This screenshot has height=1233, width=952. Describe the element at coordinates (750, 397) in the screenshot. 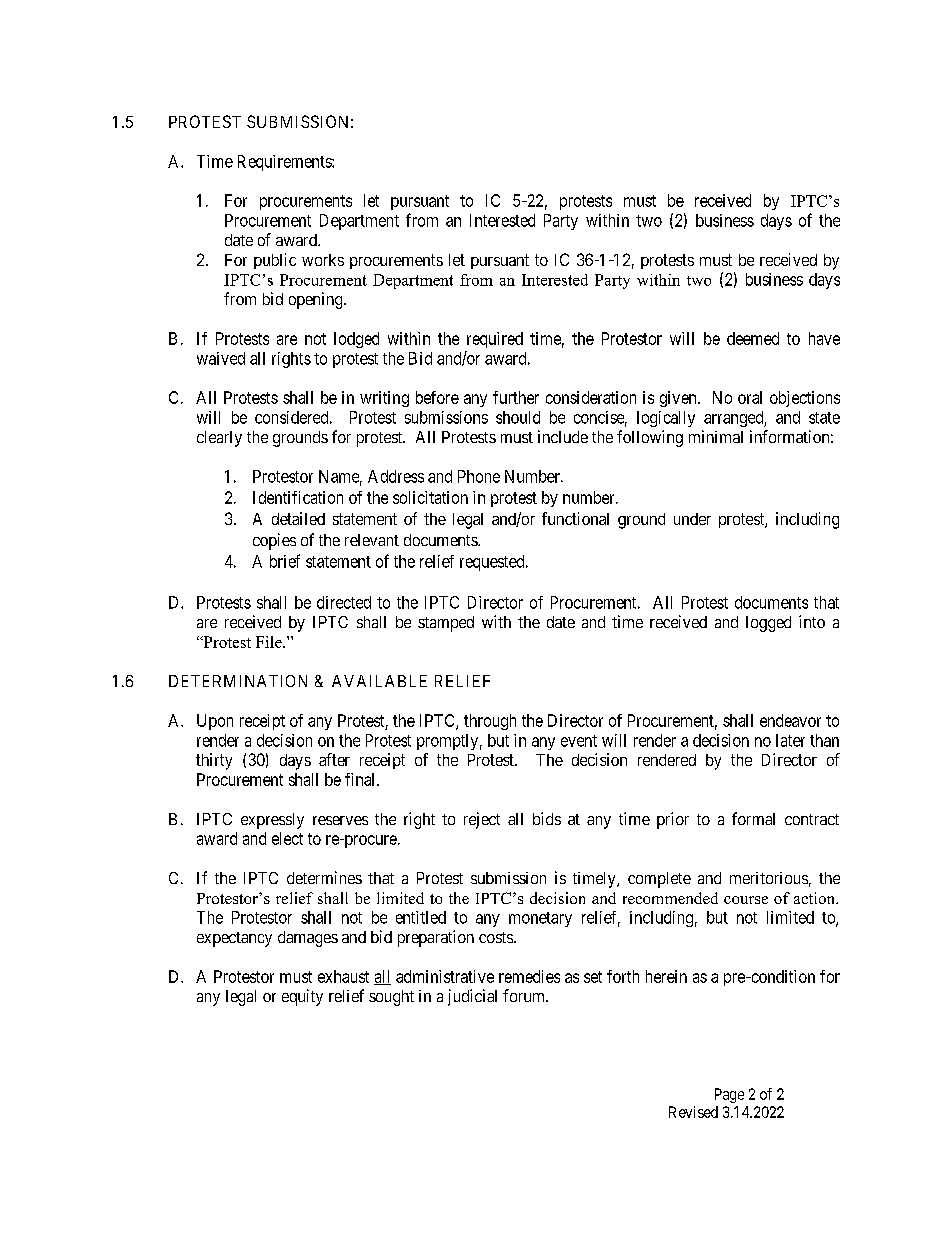

I see `oral` at that location.
